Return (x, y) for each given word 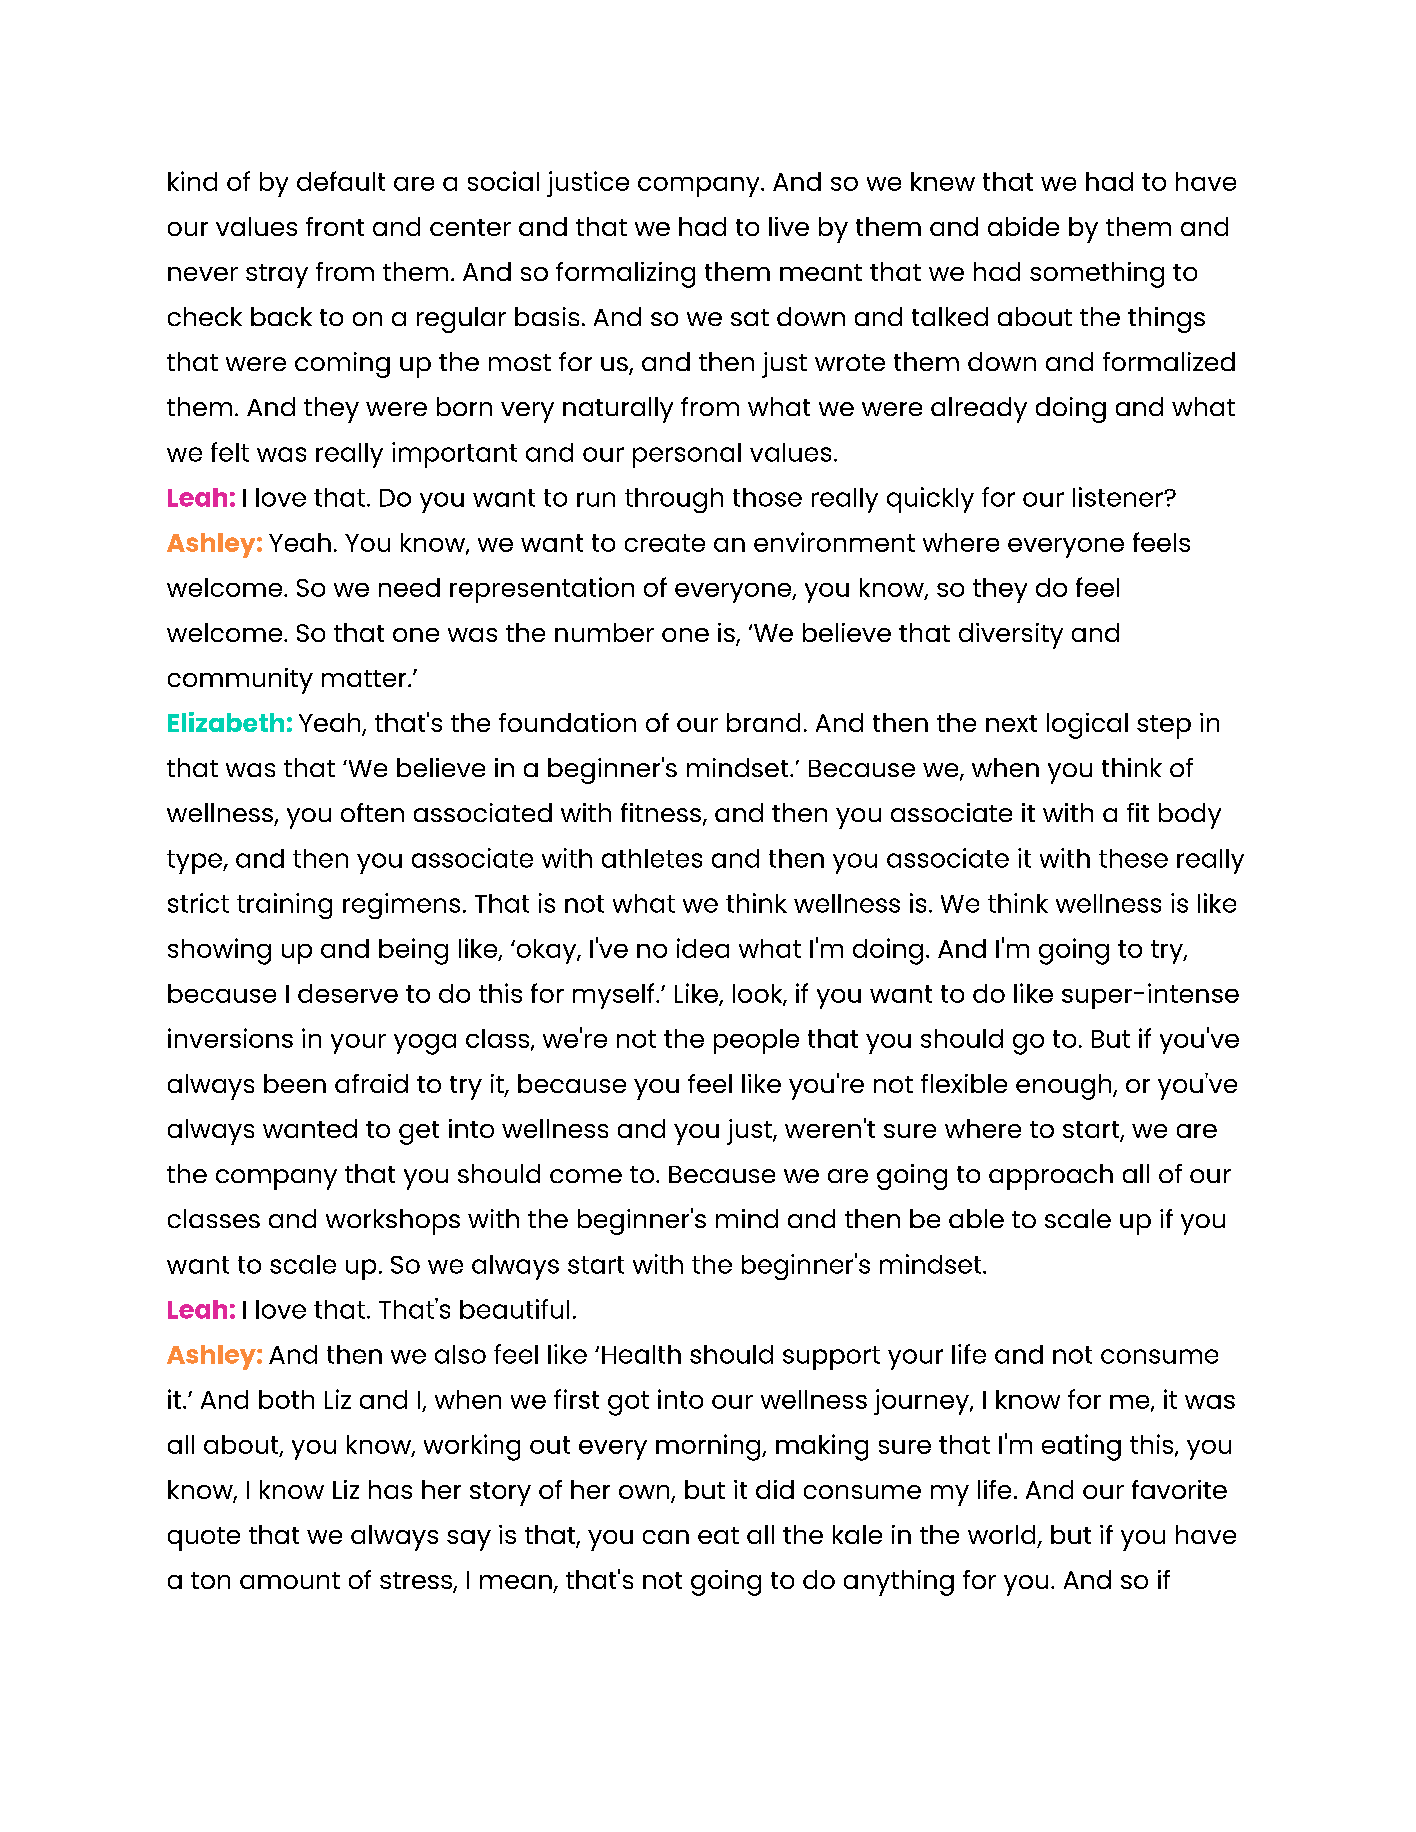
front (335, 226)
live (789, 226)
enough (1065, 1087)
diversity (1011, 636)
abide (1023, 226)
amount (290, 1580)
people (756, 1041)
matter (365, 678)
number (604, 632)
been (295, 1083)
